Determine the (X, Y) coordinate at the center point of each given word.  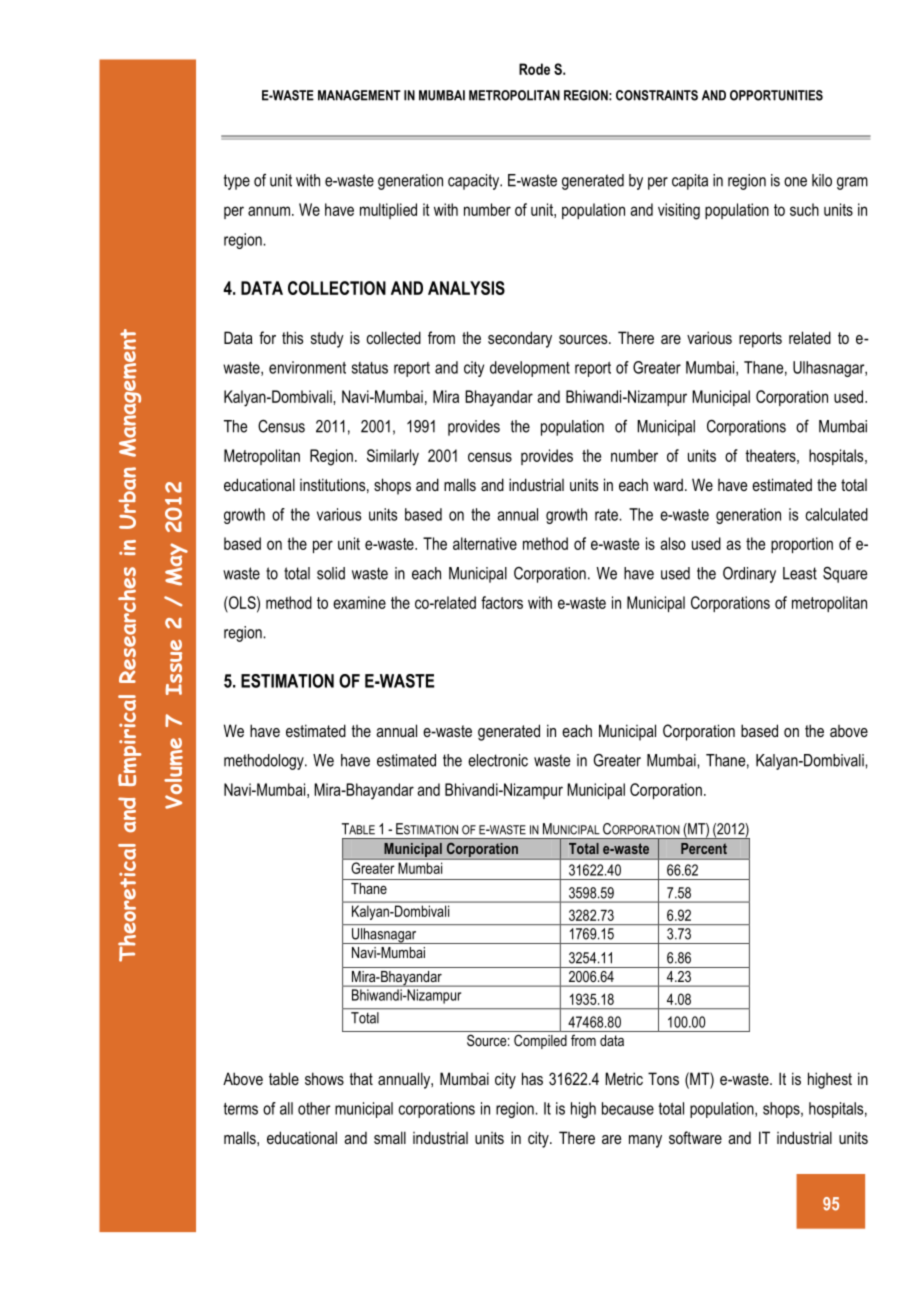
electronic (498, 760)
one (795, 182)
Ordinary (749, 575)
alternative (485, 543)
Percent (704, 848)
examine (359, 602)
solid (331, 573)
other (314, 1108)
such (804, 209)
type (237, 182)
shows (324, 1078)
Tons (663, 1078)
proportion (802, 545)
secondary (520, 339)
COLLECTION (337, 288)
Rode (534, 69)
